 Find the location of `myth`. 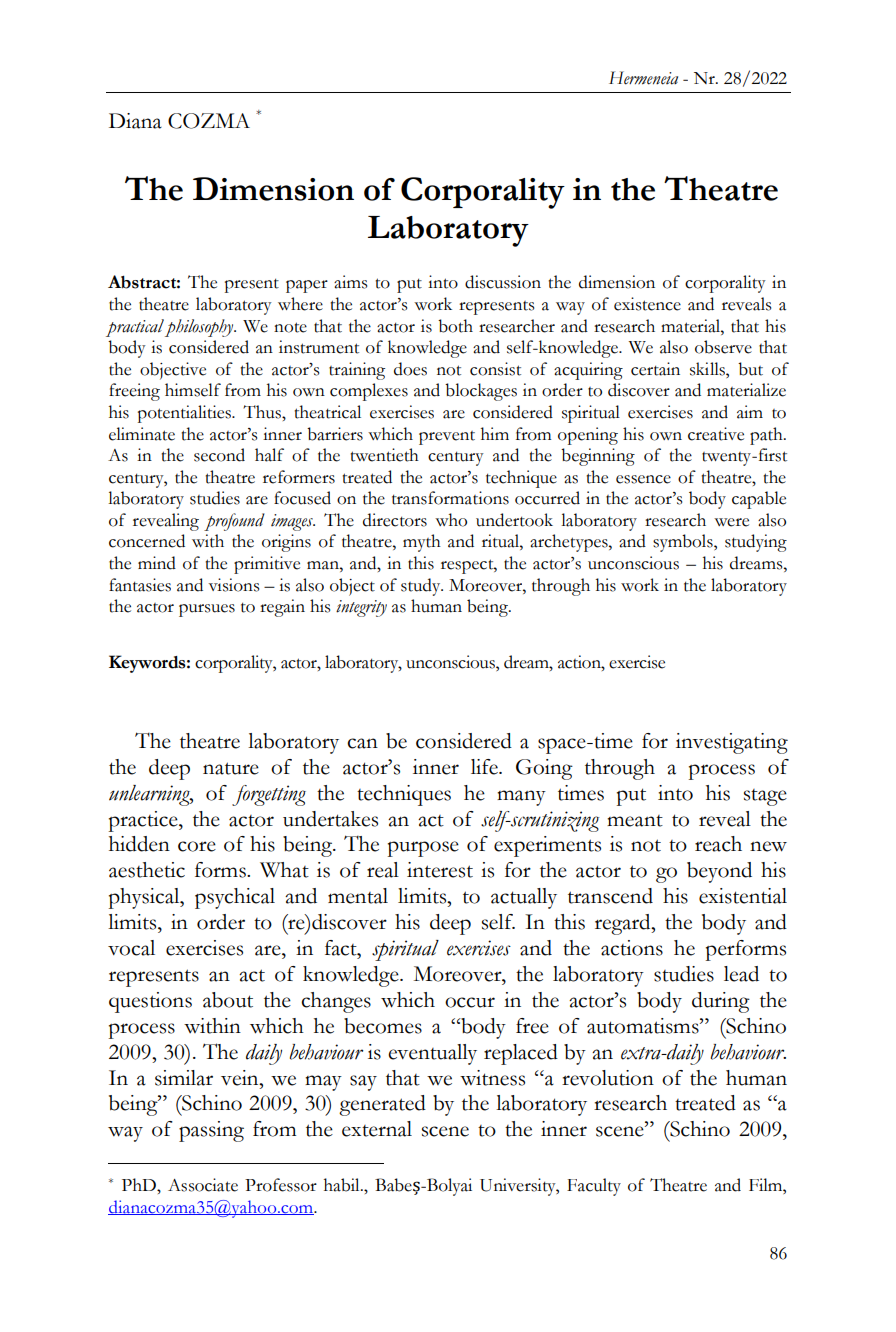

myth is located at coordinates (422, 543).
